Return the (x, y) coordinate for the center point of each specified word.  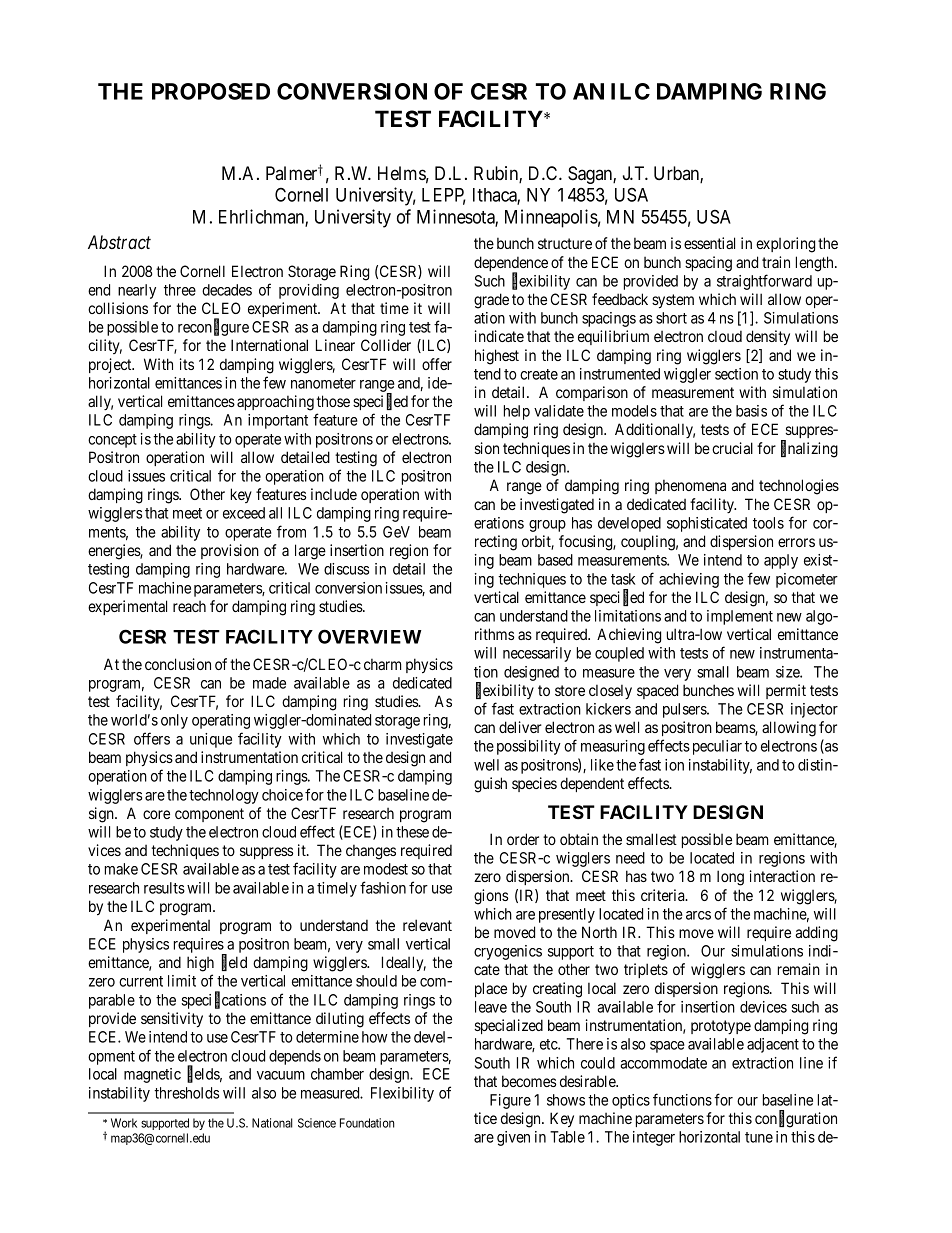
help (517, 412)
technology (224, 796)
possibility (529, 747)
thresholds (186, 1093)
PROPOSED (211, 91)
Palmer (293, 173)
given (513, 1138)
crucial (732, 448)
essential (709, 243)
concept (112, 441)
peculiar (717, 747)
